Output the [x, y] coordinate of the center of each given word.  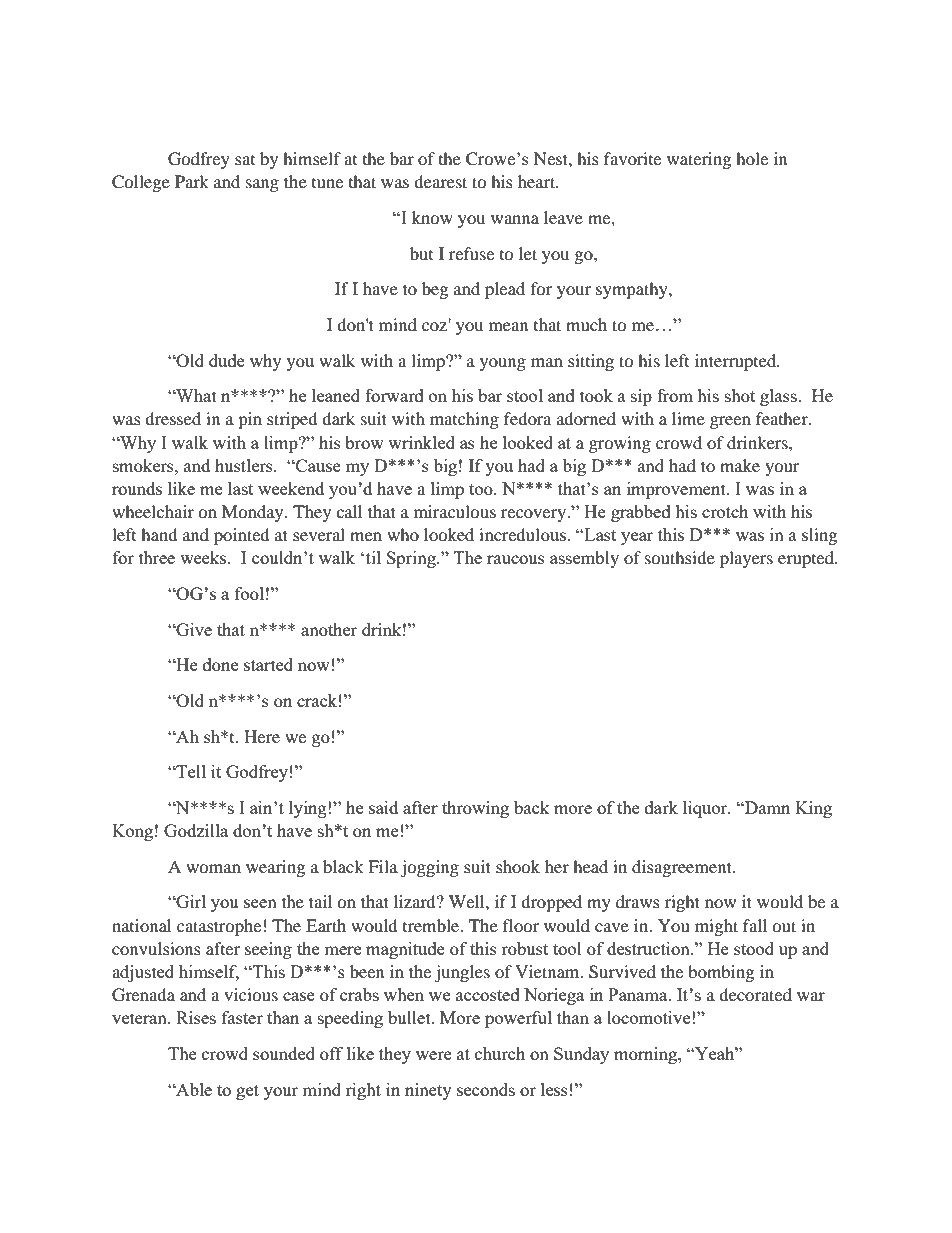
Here [262, 736]
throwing [475, 809]
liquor [706, 809]
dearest [440, 181]
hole [752, 158]
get [247, 1092]
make [740, 465]
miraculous [455, 511]
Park [192, 181]
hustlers [245, 465]
